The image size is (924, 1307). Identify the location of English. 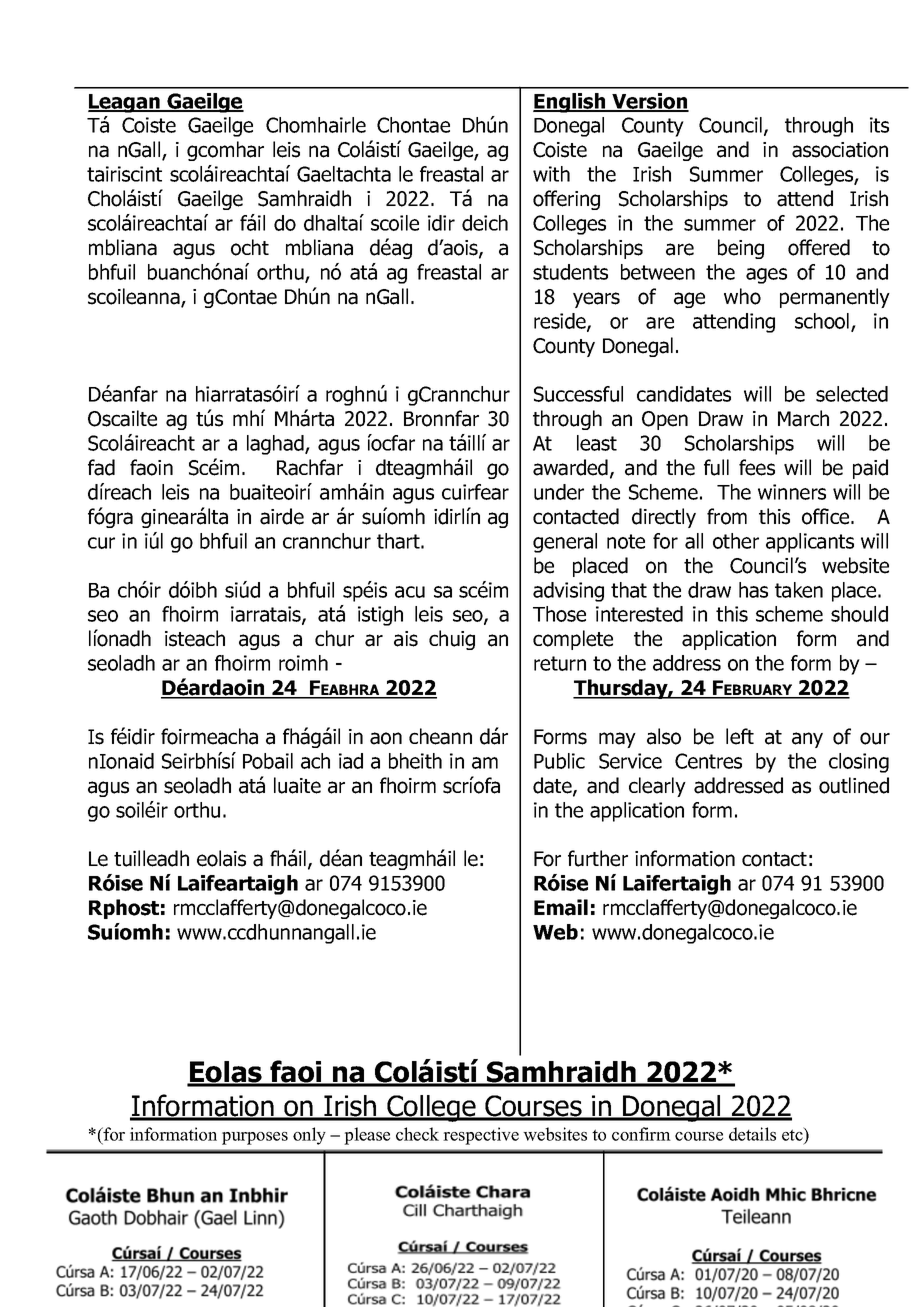
(570, 103).
